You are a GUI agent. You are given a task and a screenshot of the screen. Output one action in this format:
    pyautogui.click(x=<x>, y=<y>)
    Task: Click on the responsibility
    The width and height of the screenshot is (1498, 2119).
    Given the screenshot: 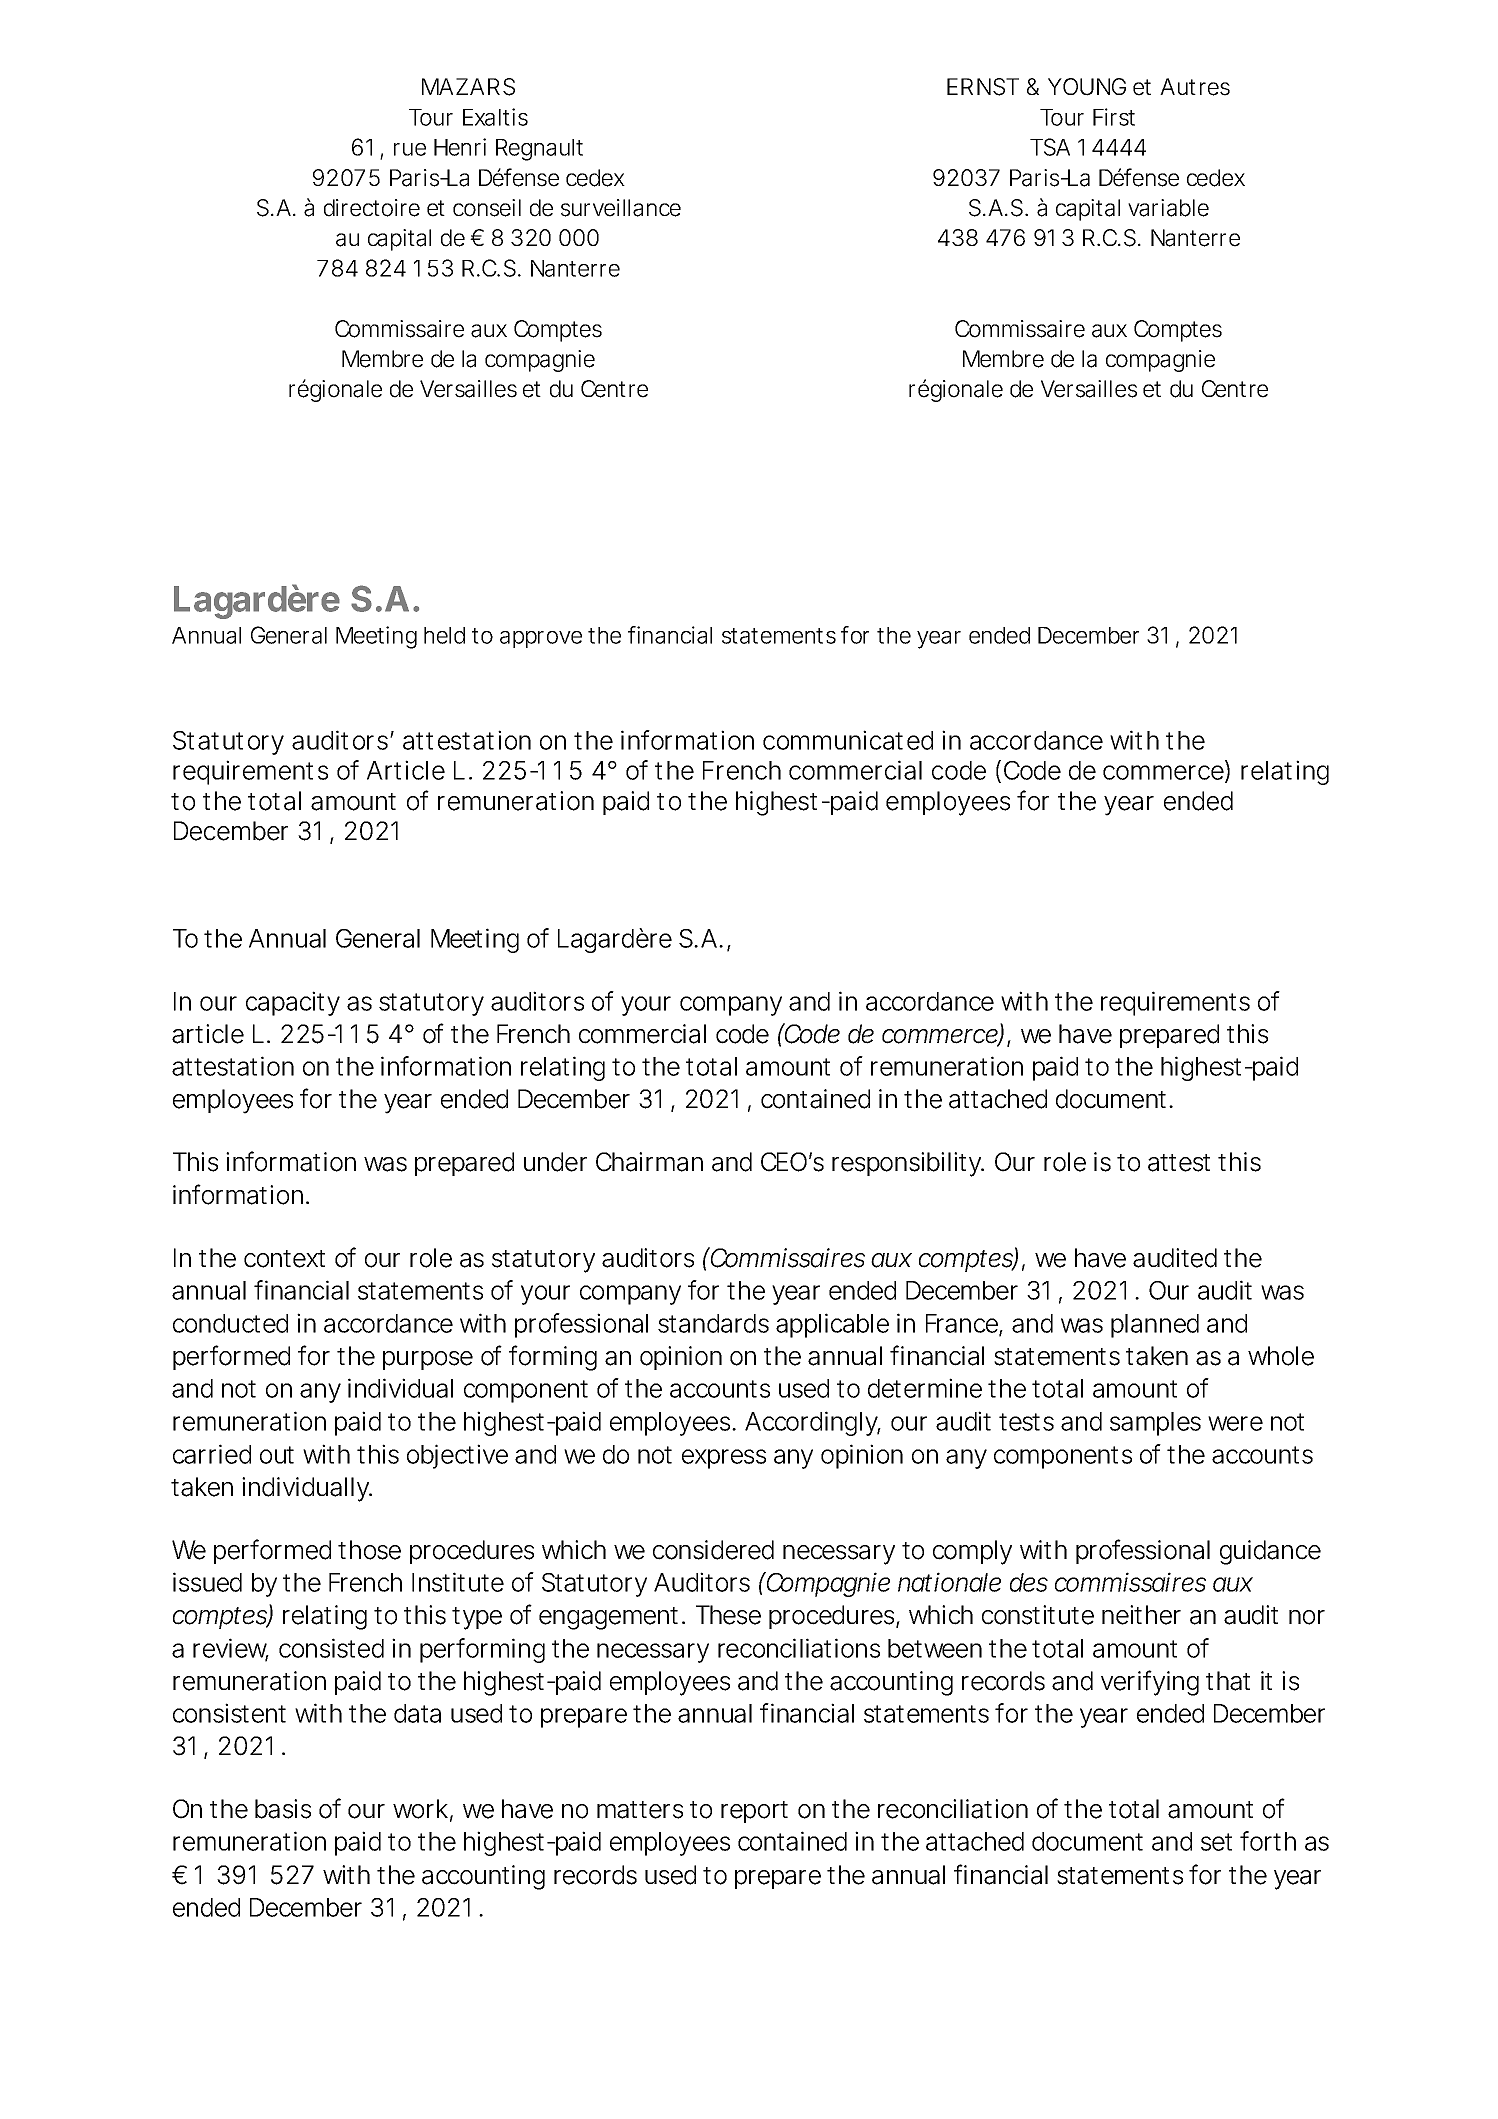 What is the action you would take?
    pyautogui.click(x=908, y=1164)
